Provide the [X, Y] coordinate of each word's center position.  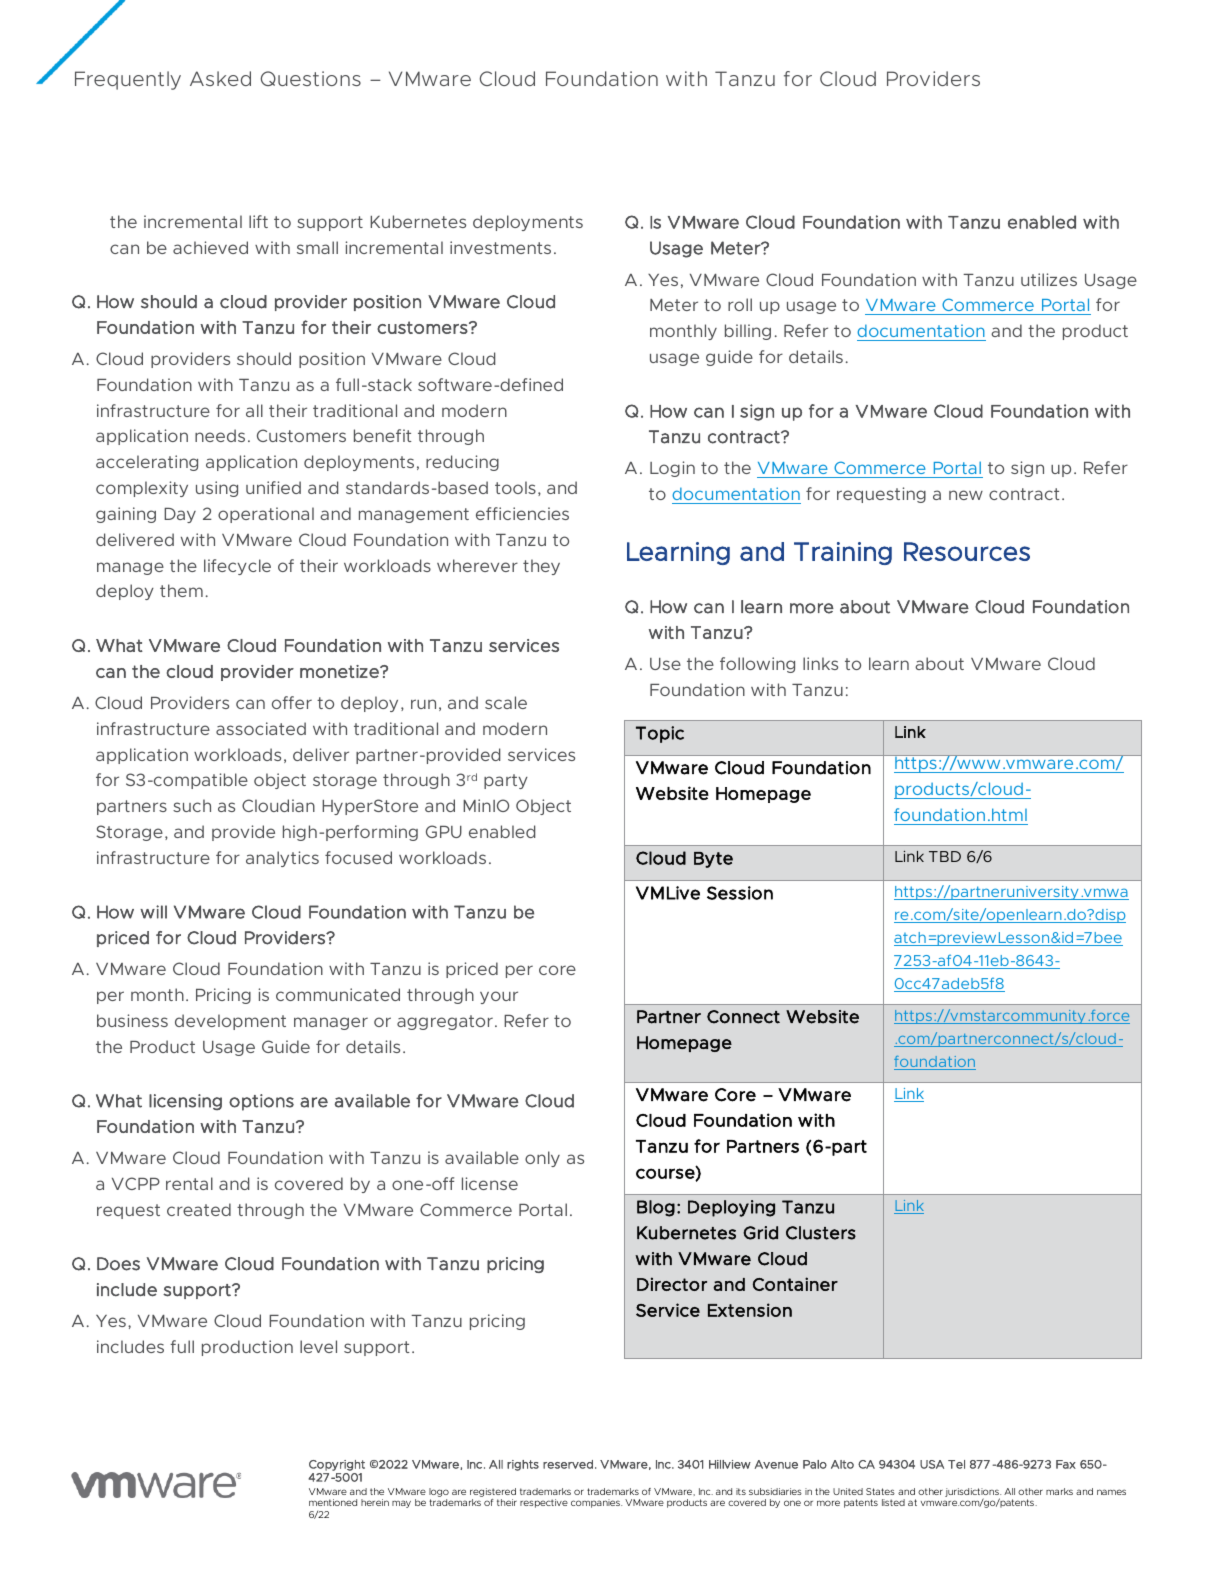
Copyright [337, 1465]
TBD [945, 856]
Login [672, 469]
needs [220, 435]
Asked [220, 78]
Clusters [821, 1233]
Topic [660, 734]
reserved [568, 1464]
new [966, 495]
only [542, 1159]
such [192, 805]
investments [500, 247]
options [261, 1102]
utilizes [1049, 279]
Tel [956, 1464]
